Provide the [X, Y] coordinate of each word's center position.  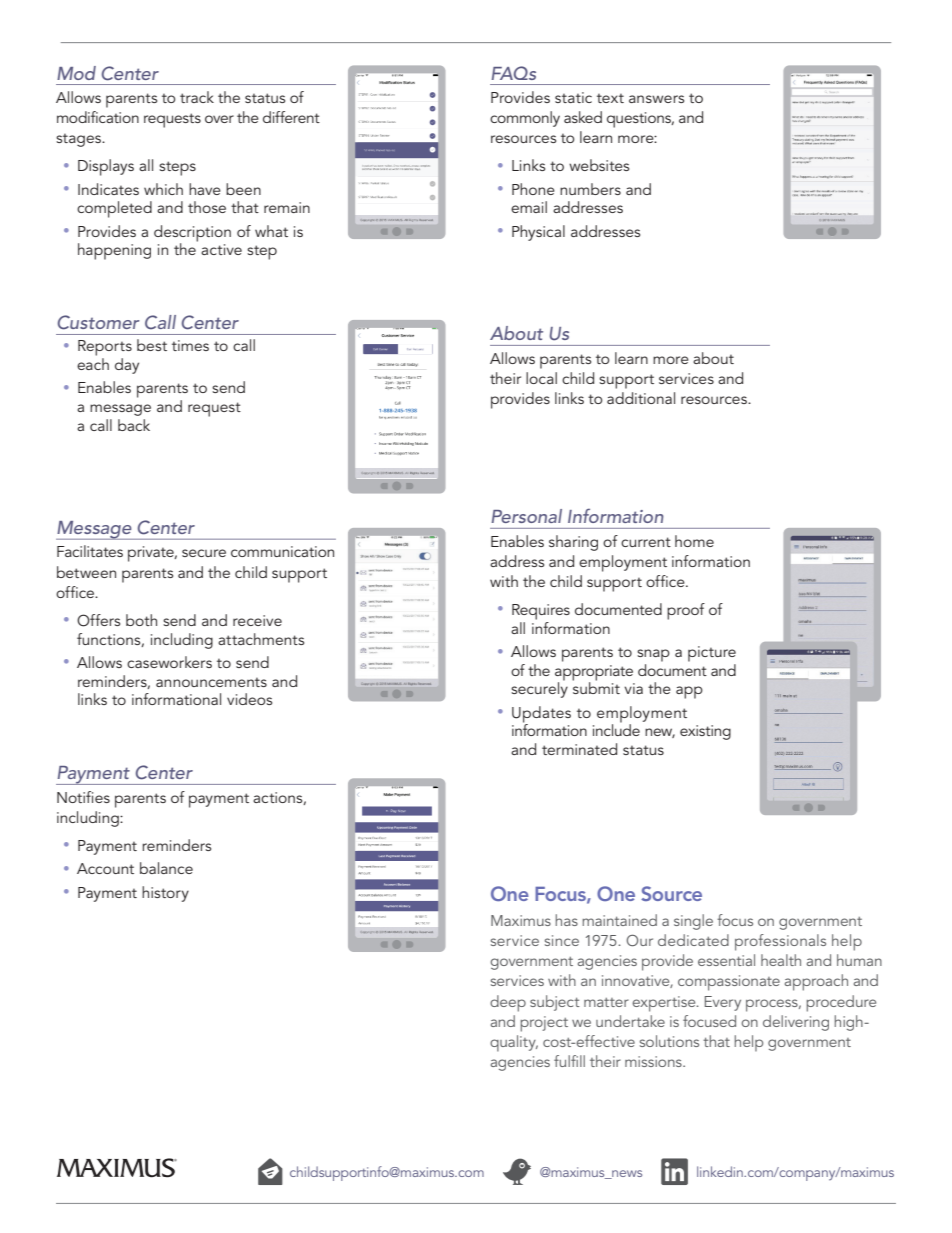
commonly [525, 119]
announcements [211, 682]
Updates [541, 715]
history [165, 894]
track [197, 97]
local [541, 378]
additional [641, 398]
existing [705, 732]
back [134, 425]
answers [656, 99]
